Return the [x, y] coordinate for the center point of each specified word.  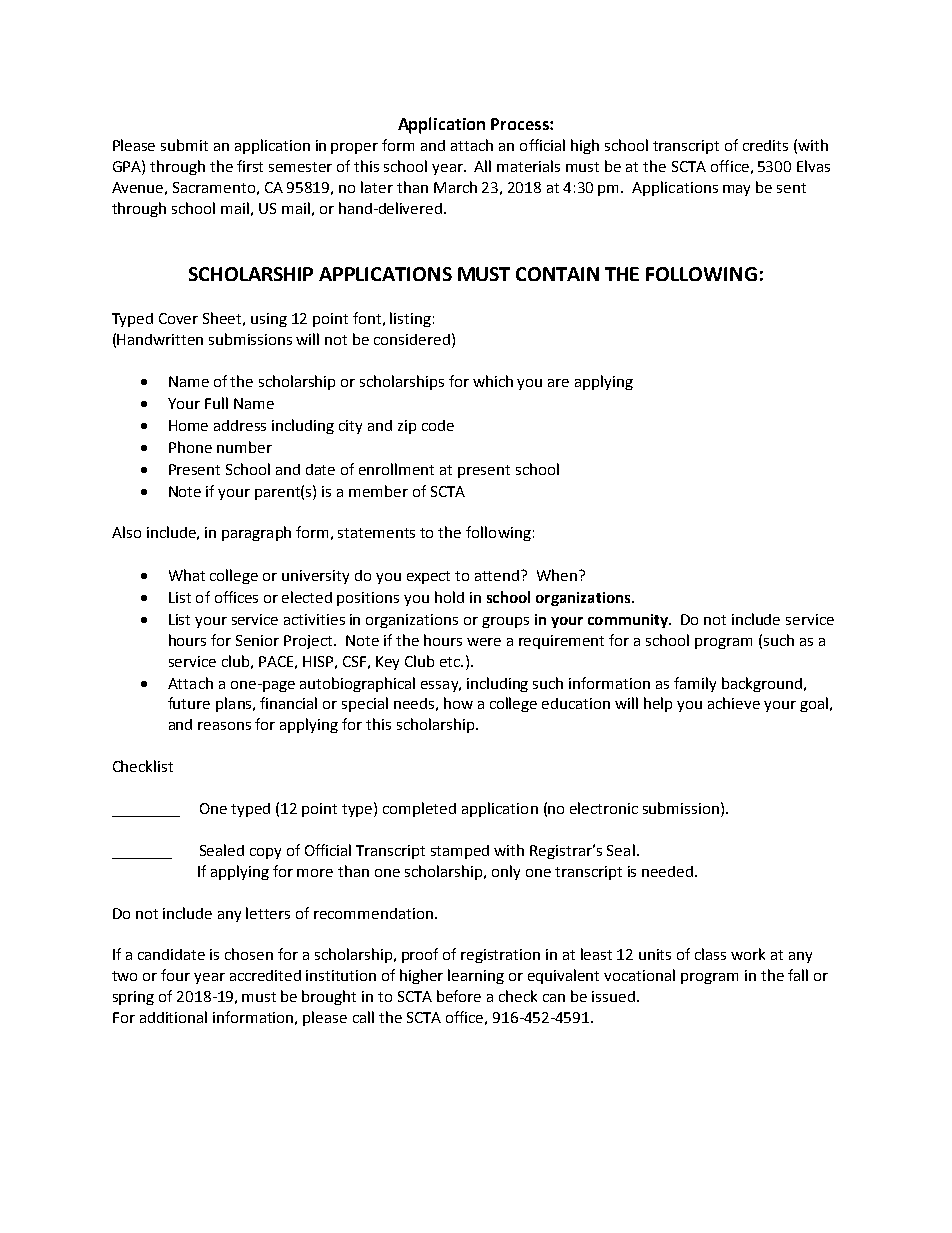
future [189, 703]
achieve [734, 703]
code [438, 425]
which [493, 381]
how [458, 703]
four [175, 975]
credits [765, 145]
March [455, 187]
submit [184, 145]
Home [188, 425]
